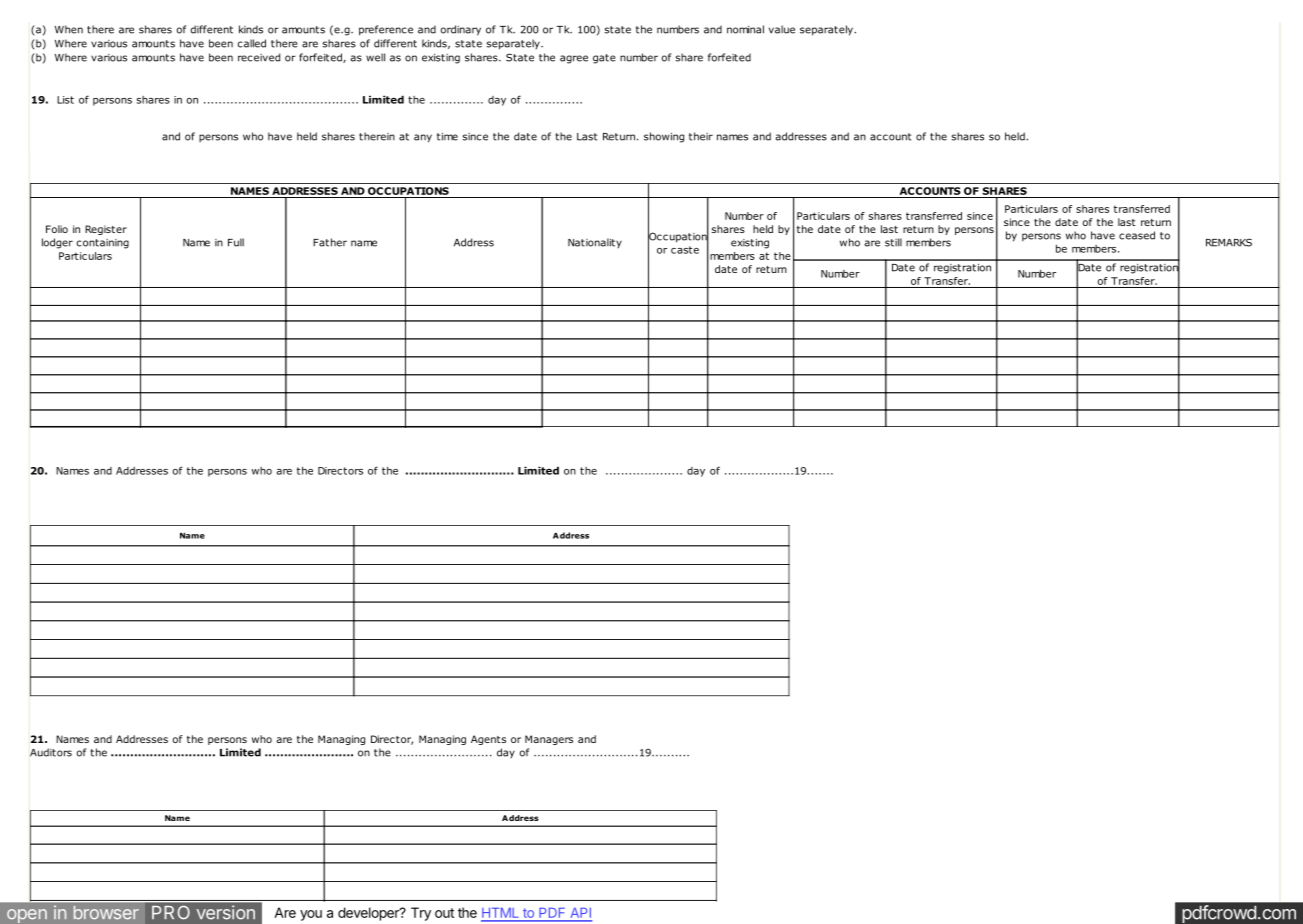  I want to click on called, so click(251, 43).
